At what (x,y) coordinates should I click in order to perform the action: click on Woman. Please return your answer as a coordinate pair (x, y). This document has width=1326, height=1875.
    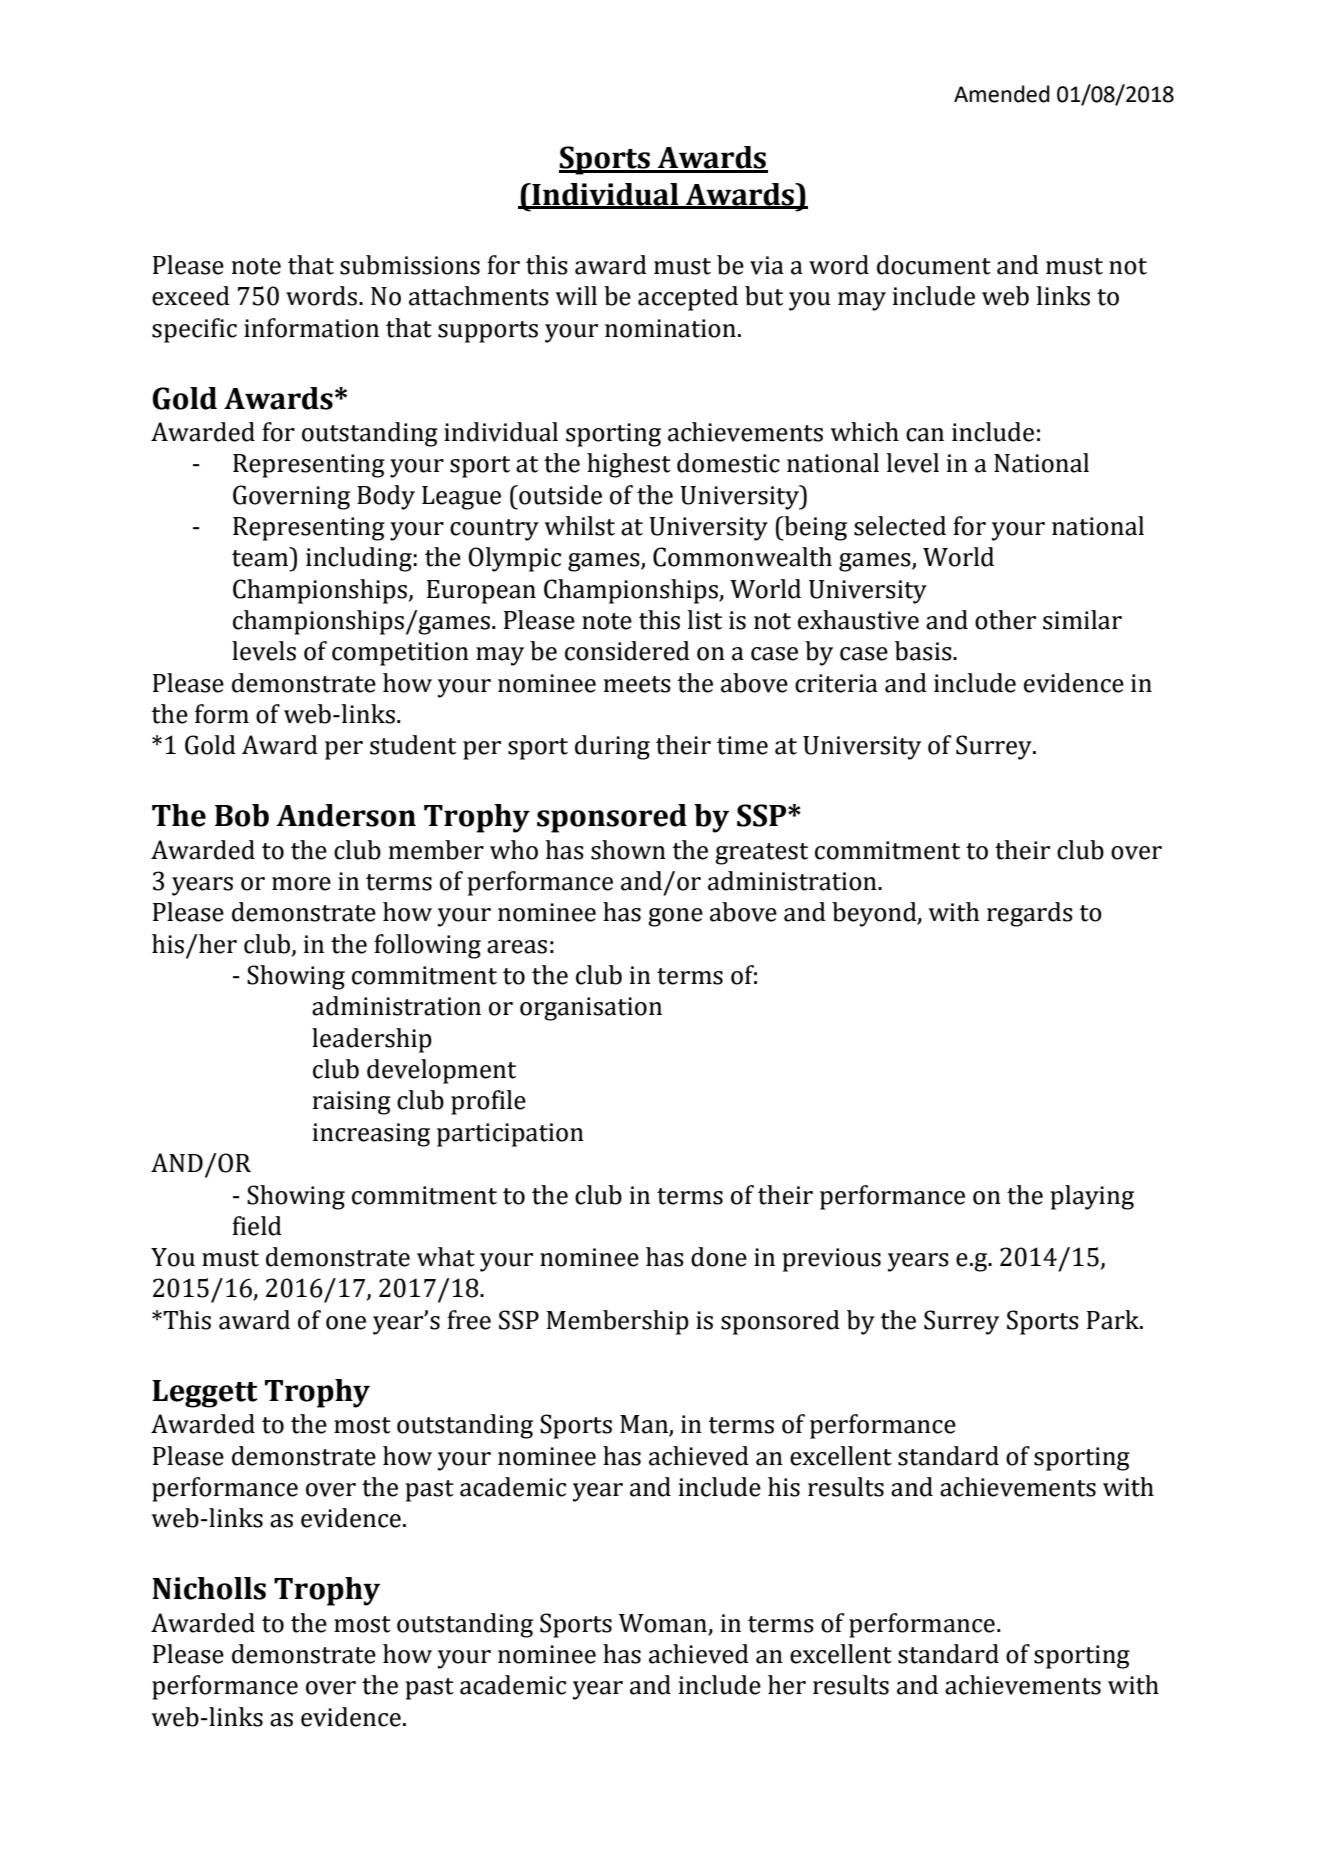
    Looking at the image, I should click on (663, 1623).
